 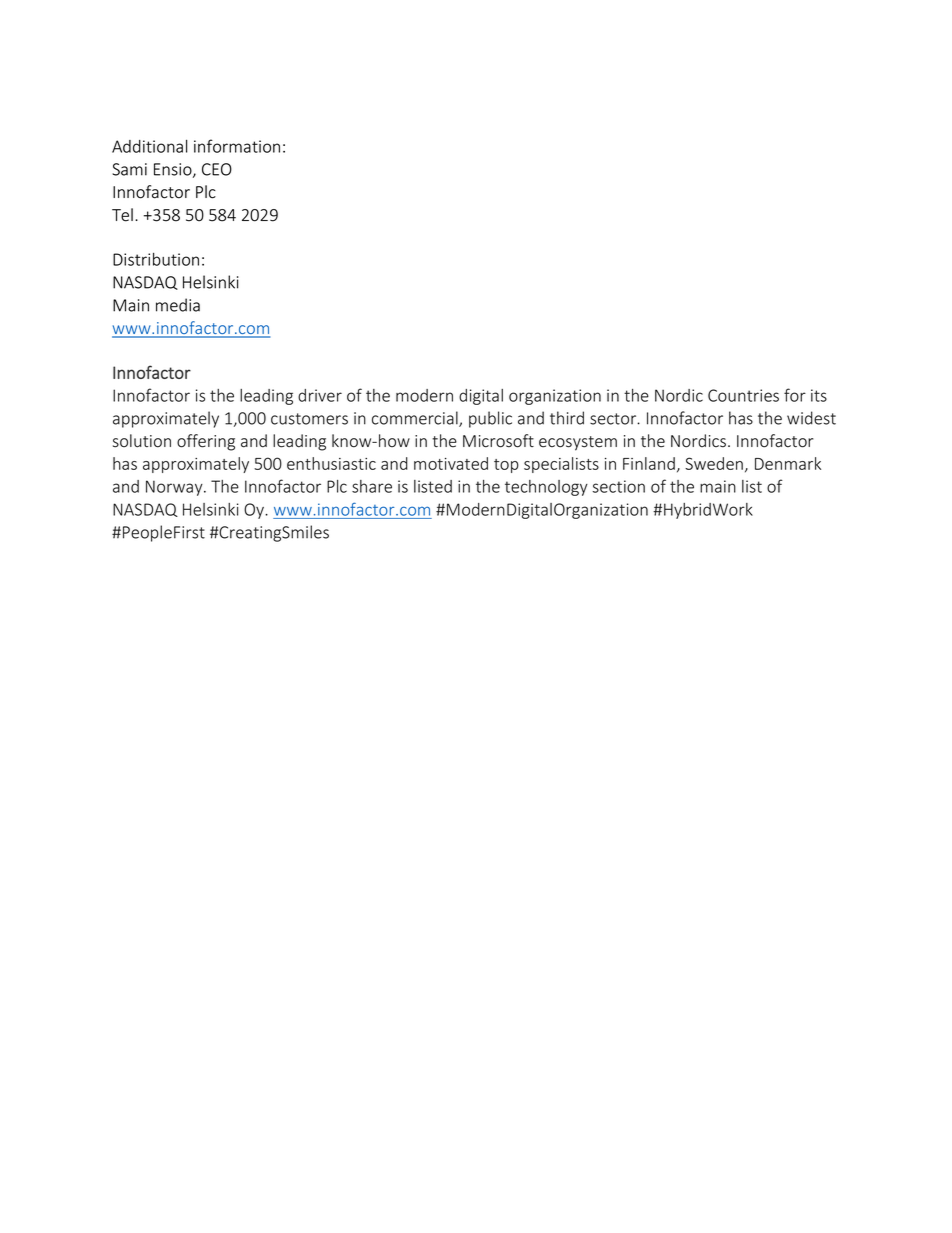 I want to click on media, so click(x=178, y=305).
